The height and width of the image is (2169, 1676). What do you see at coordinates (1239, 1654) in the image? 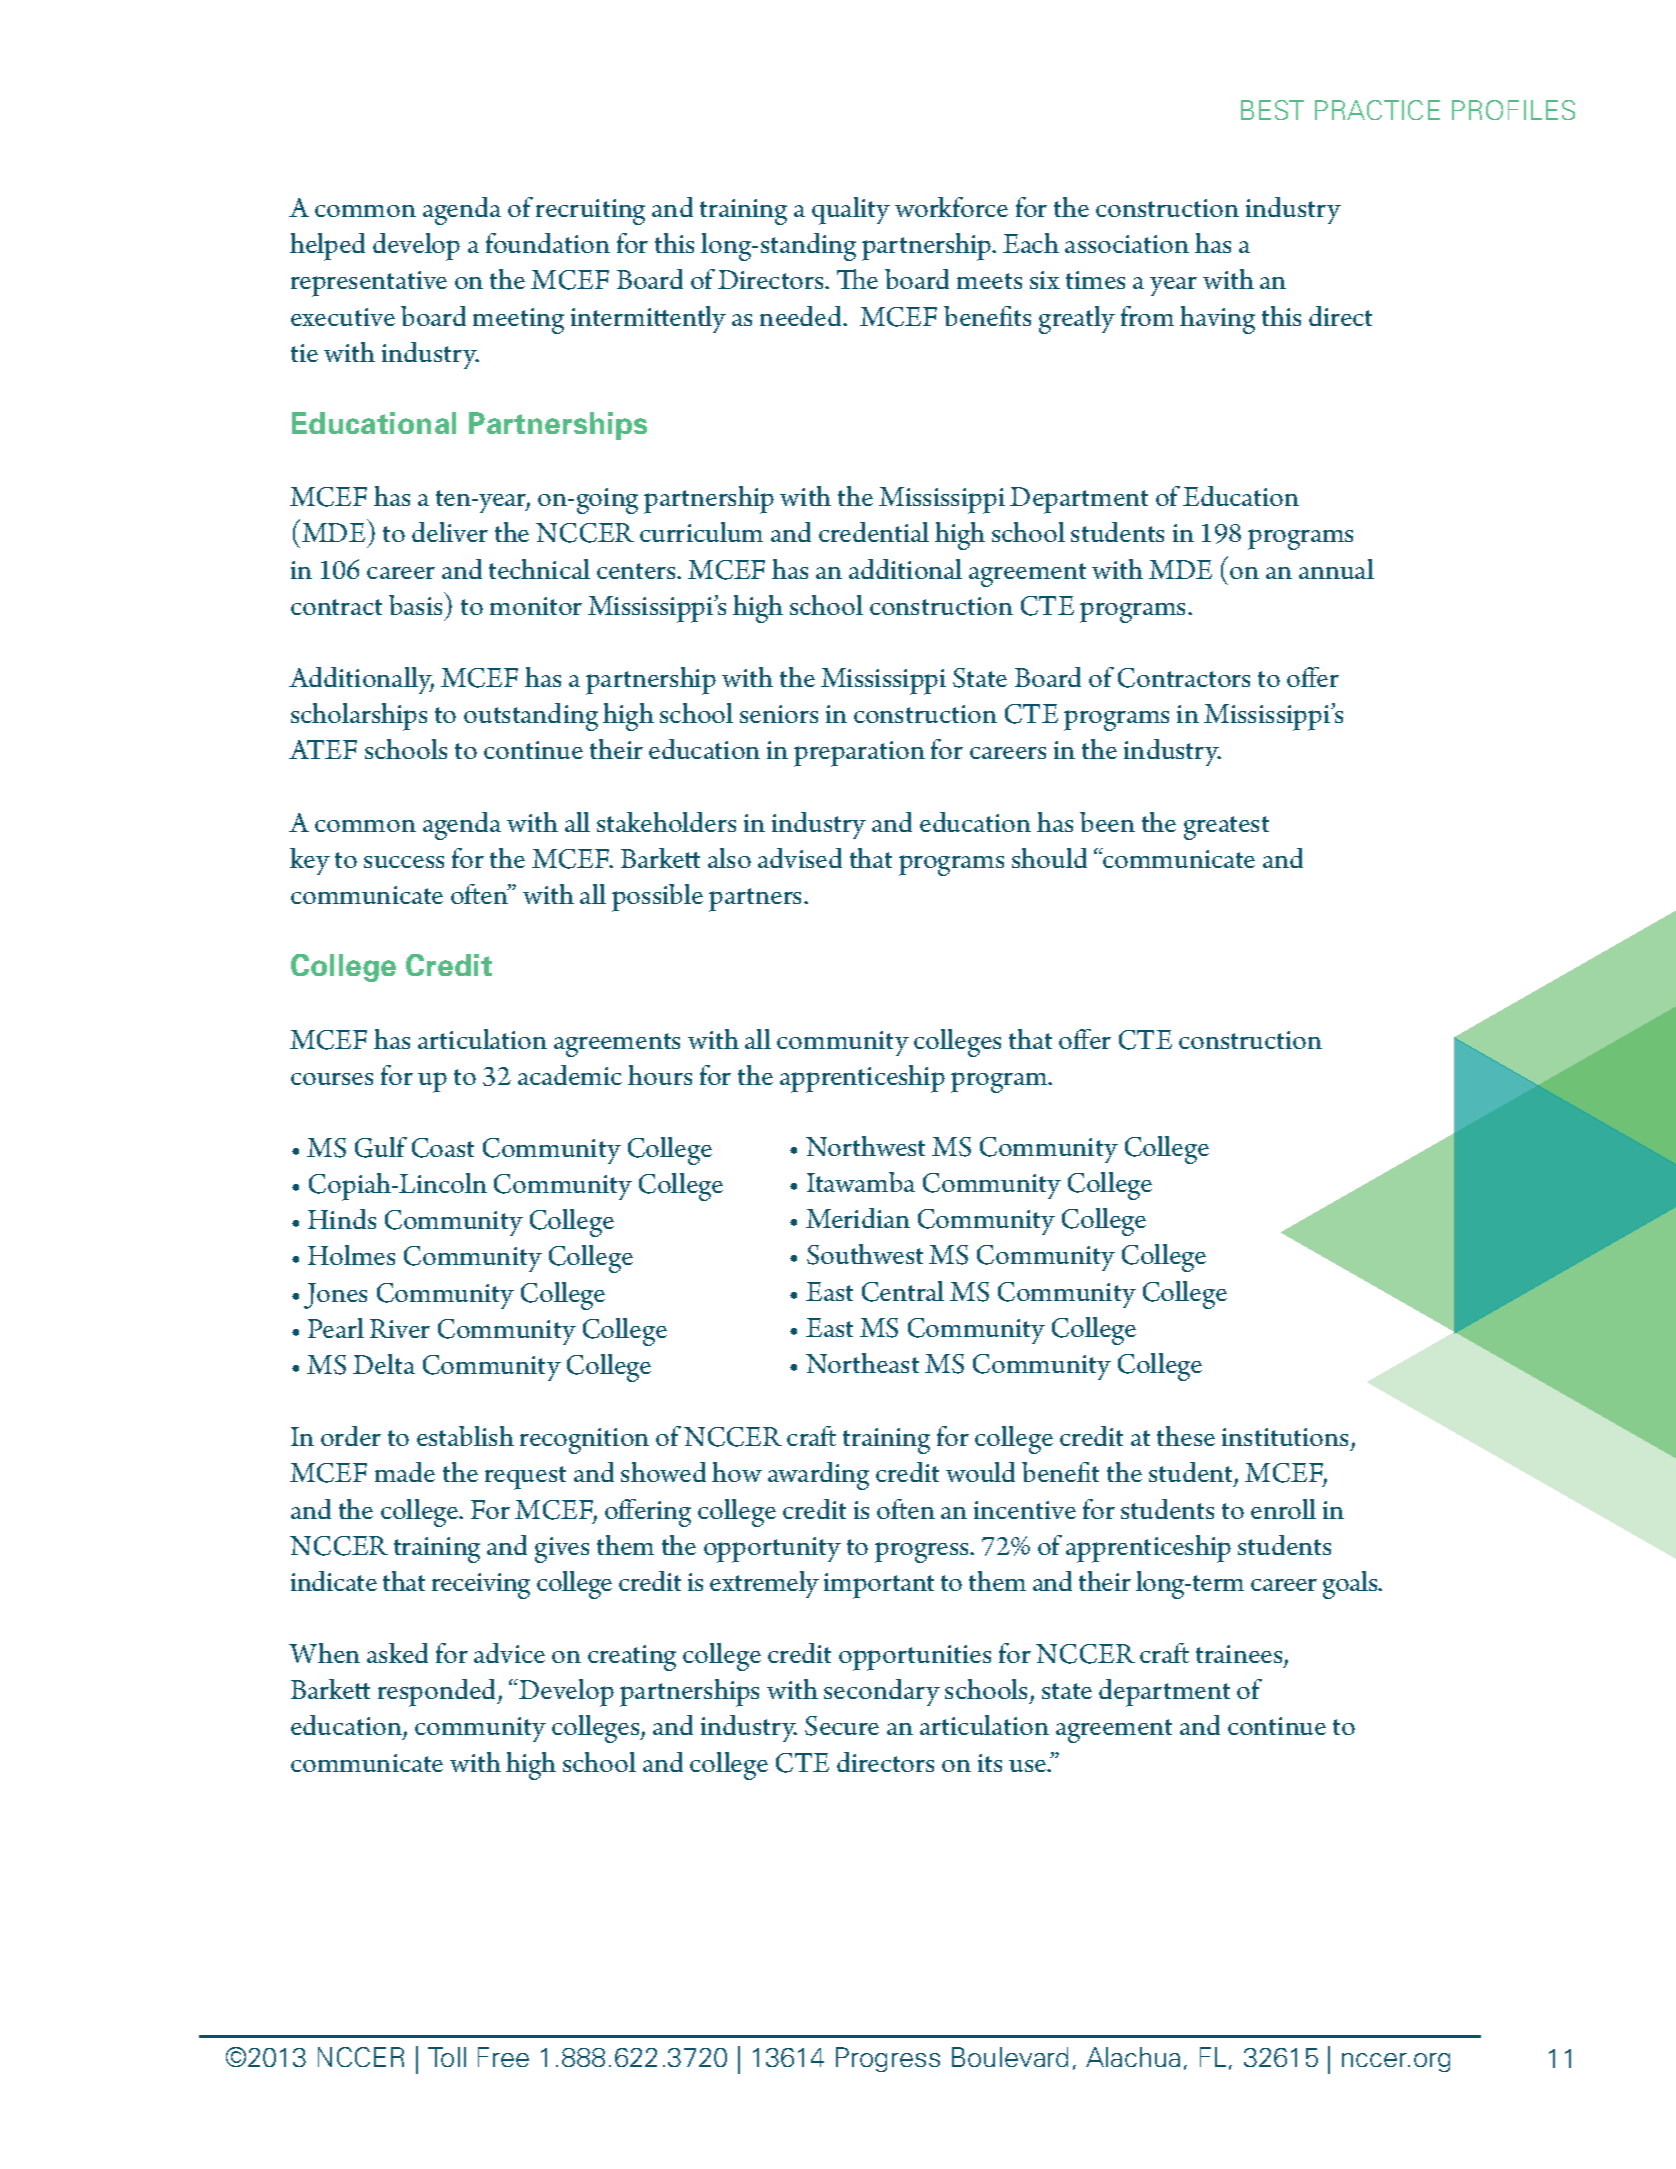
I see `trainees` at bounding box center [1239, 1654].
